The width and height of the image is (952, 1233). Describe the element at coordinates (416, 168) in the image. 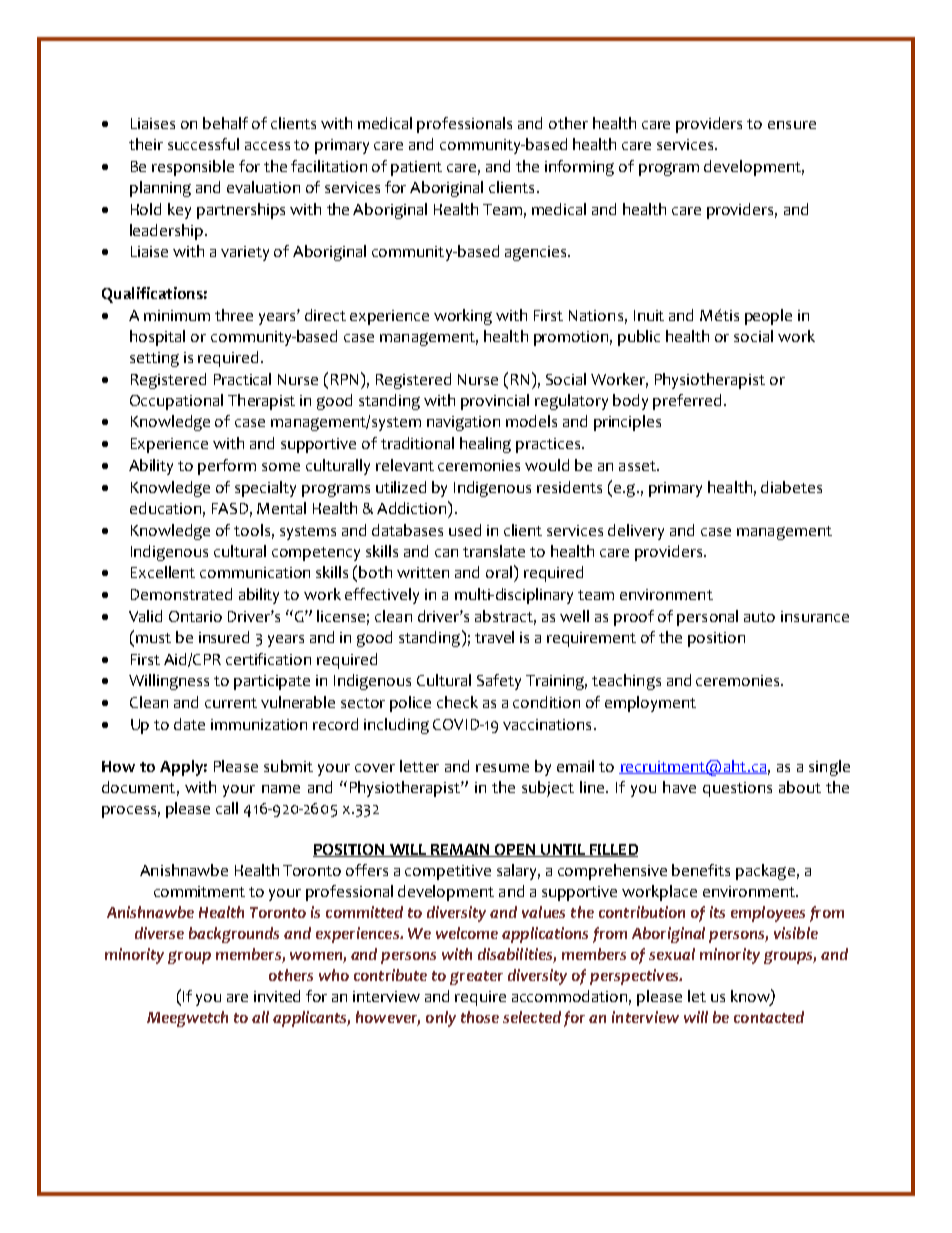

I see `patient` at that location.
